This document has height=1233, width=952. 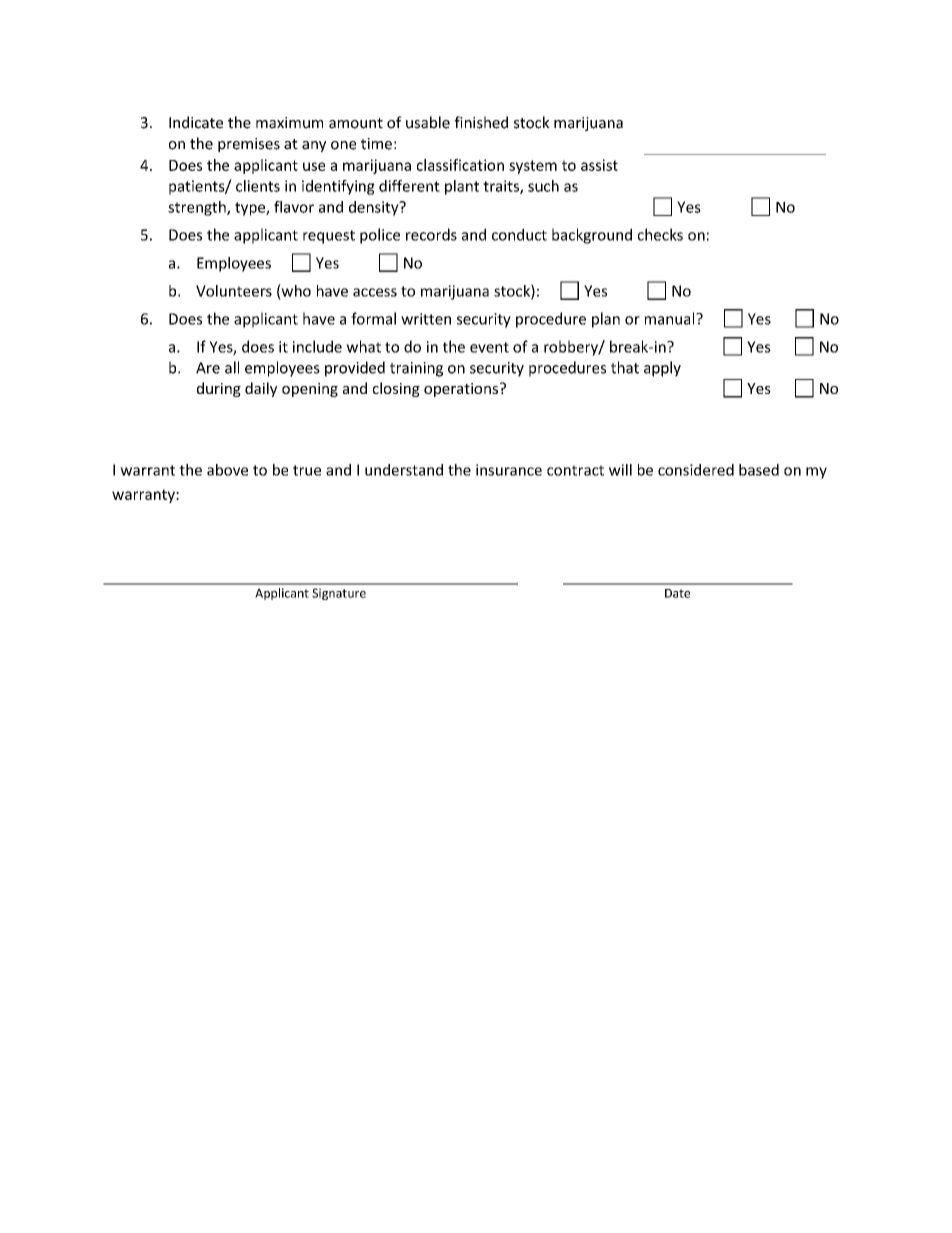 What do you see at coordinates (519, 234) in the document?
I see `conduct` at bounding box center [519, 234].
